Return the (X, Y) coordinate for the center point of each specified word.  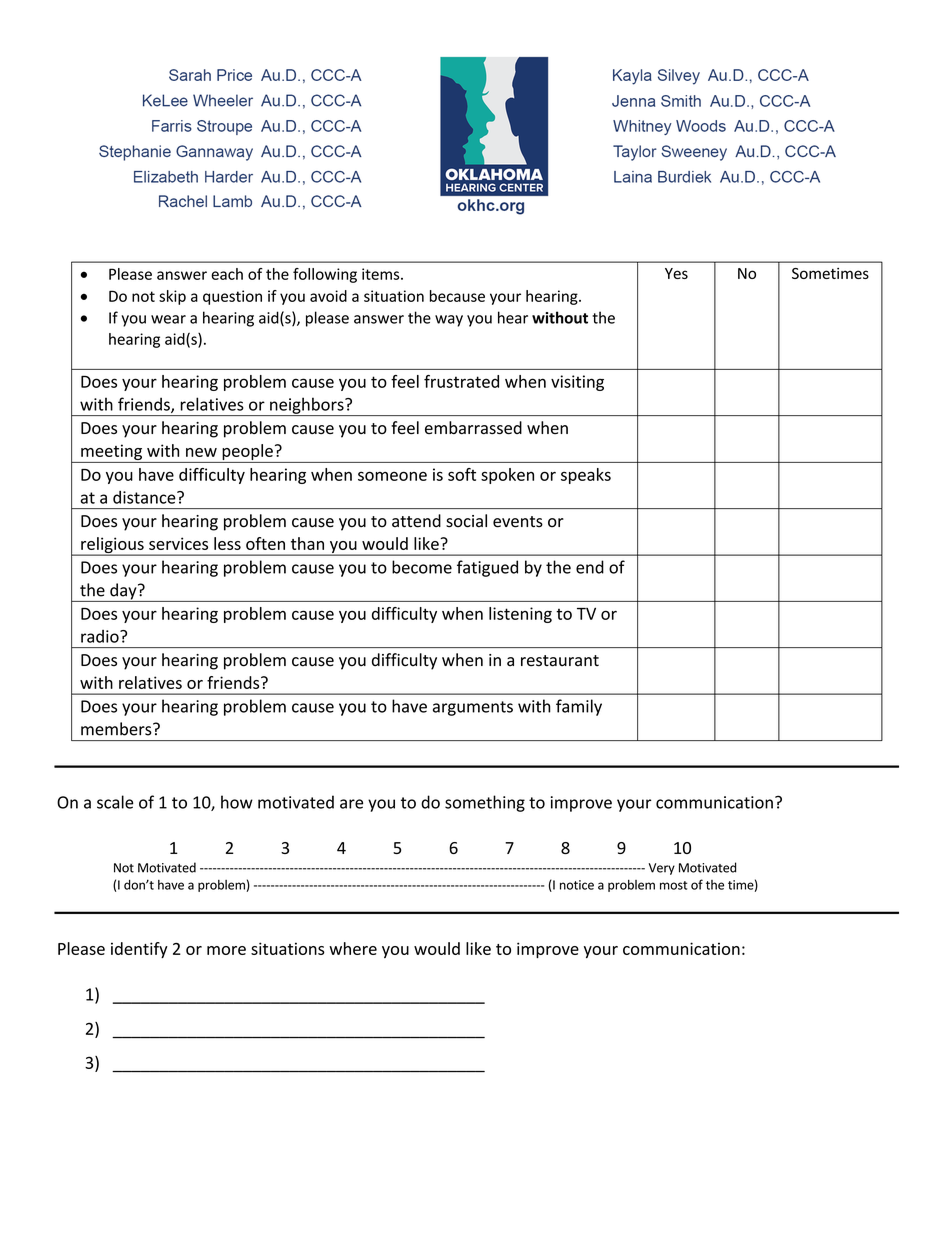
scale (115, 802)
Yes (676, 273)
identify (139, 950)
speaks (586, 476)
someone (392, 476)
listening (520, 615)
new (201, 452)
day (123, 592)
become (422, 567)
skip (172, 297)
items (382, 274)
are (351, 804)
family (579, 707)
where (353, 948)
